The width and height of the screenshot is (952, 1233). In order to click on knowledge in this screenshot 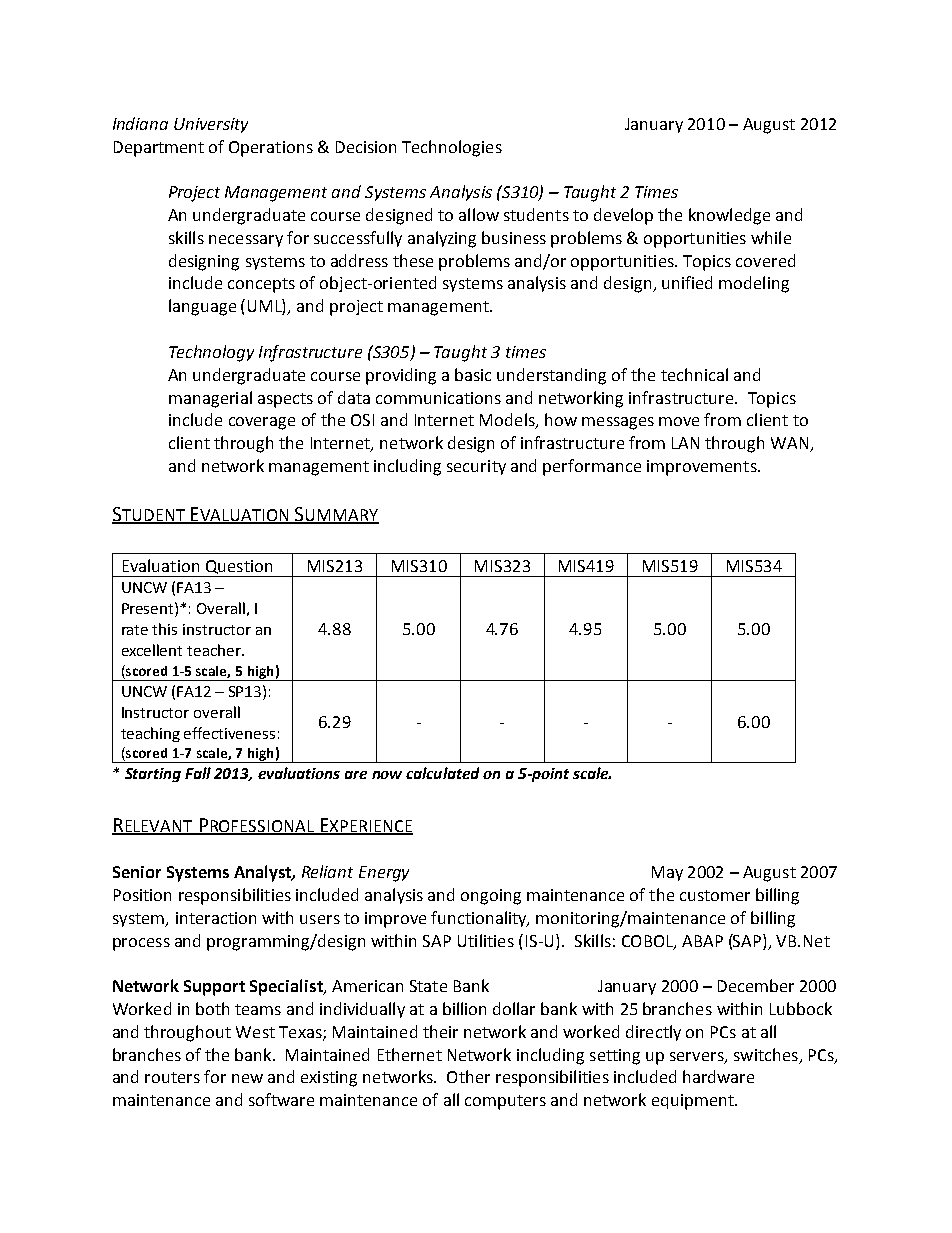, I will do `click(729, 216)`.
